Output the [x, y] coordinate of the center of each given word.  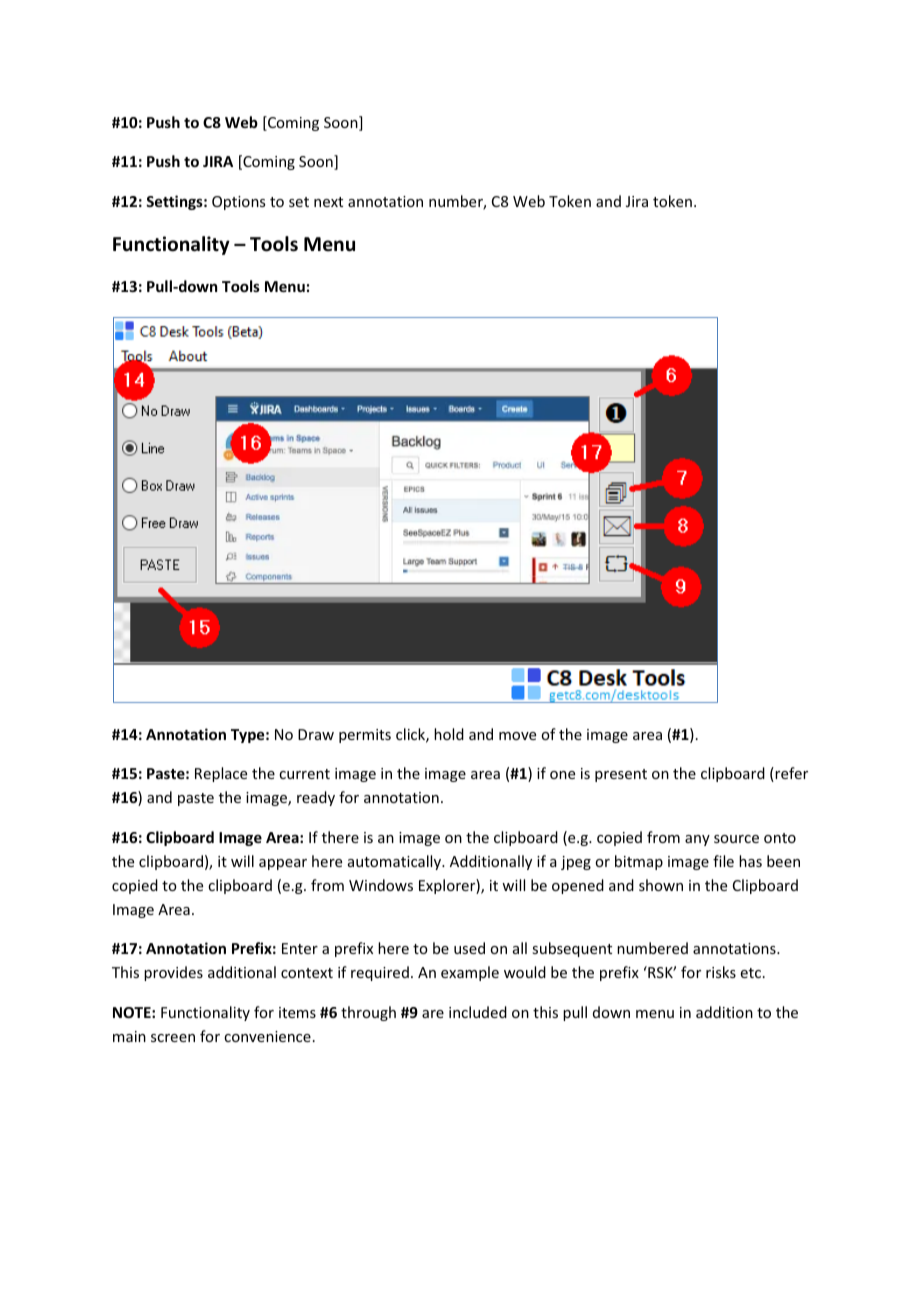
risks [721, 972]
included [478, 1012]
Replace [221, 774]
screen [173, 1038]
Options [238, 203]
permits [365, 736]
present [621, 775]
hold [449, 734]
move [517, 736]
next [328, 202]
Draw [316, 734]
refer [790, 774]
